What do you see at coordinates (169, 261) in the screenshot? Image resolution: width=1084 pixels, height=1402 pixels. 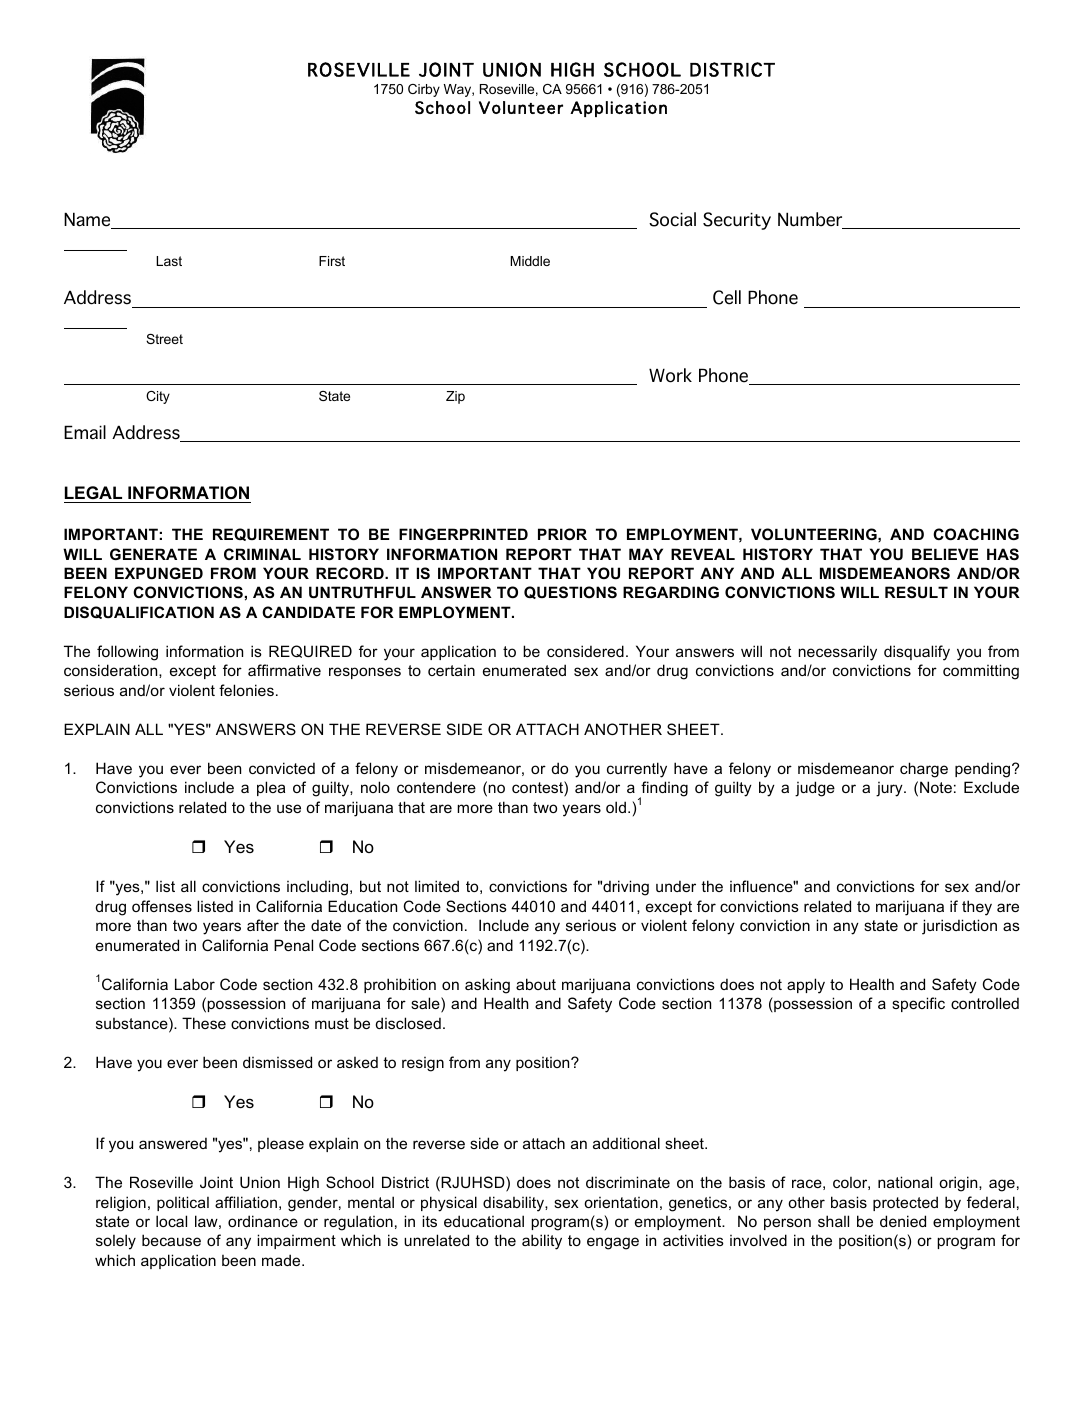 I see `Last` at bounding box center [169, 261].
